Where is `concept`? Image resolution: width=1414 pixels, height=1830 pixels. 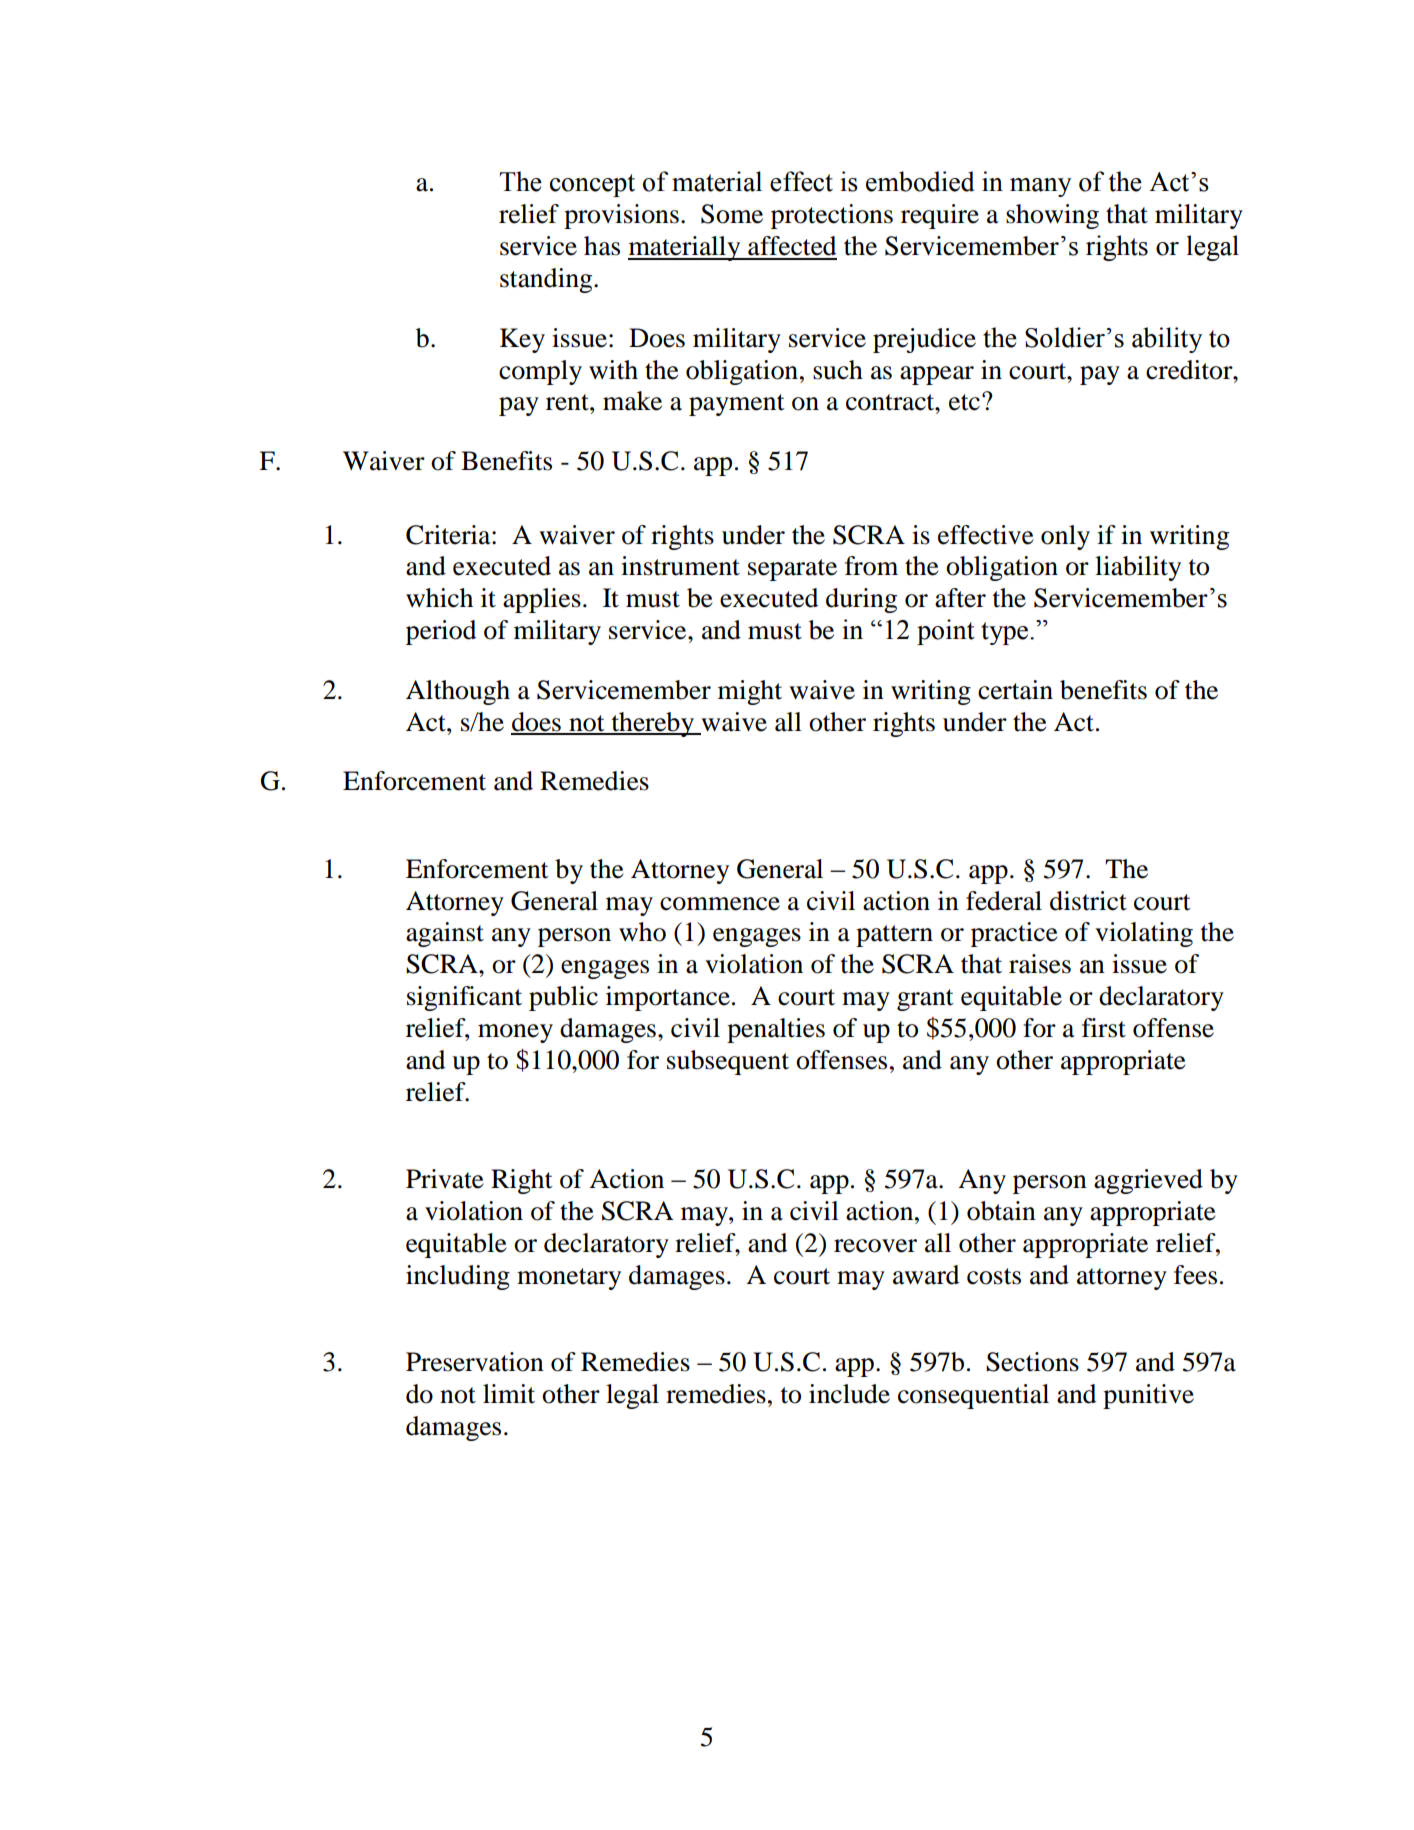 concept is located at coordinates (592, 185).
